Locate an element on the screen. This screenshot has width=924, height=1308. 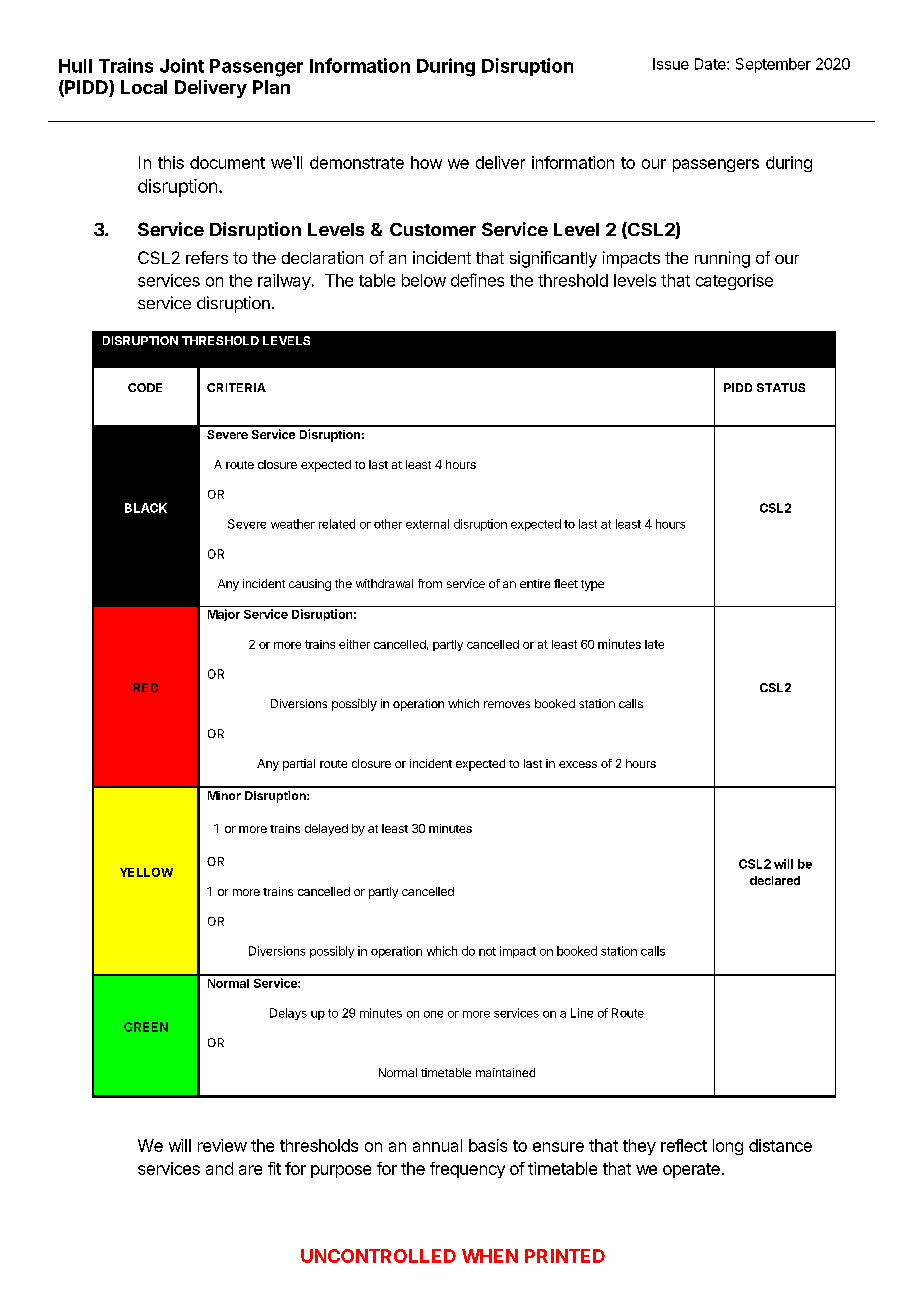
Date is located at coordinates (711, 64).
